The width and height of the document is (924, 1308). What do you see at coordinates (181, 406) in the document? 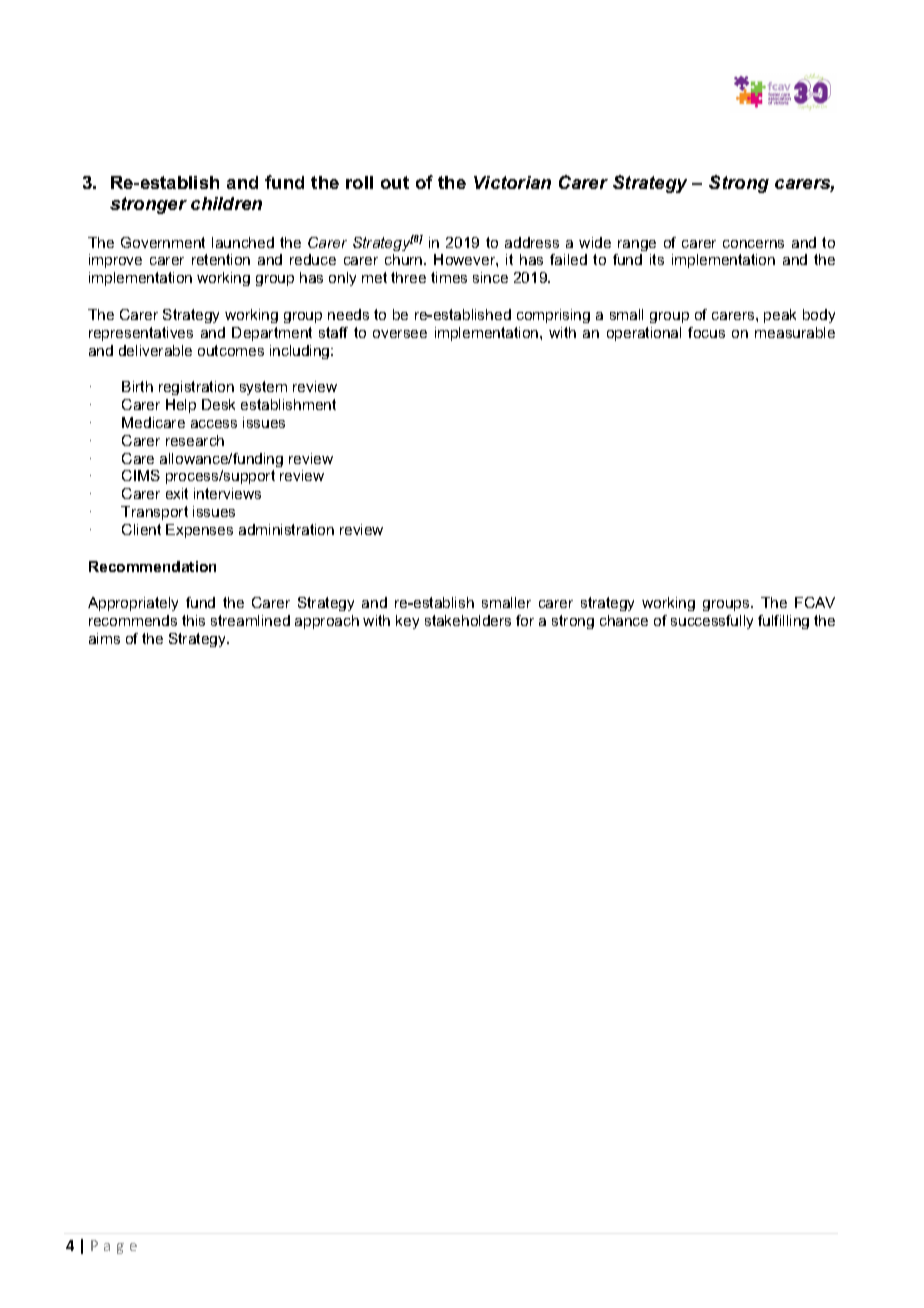
I see `Help` at bounding box center [181, 406].
